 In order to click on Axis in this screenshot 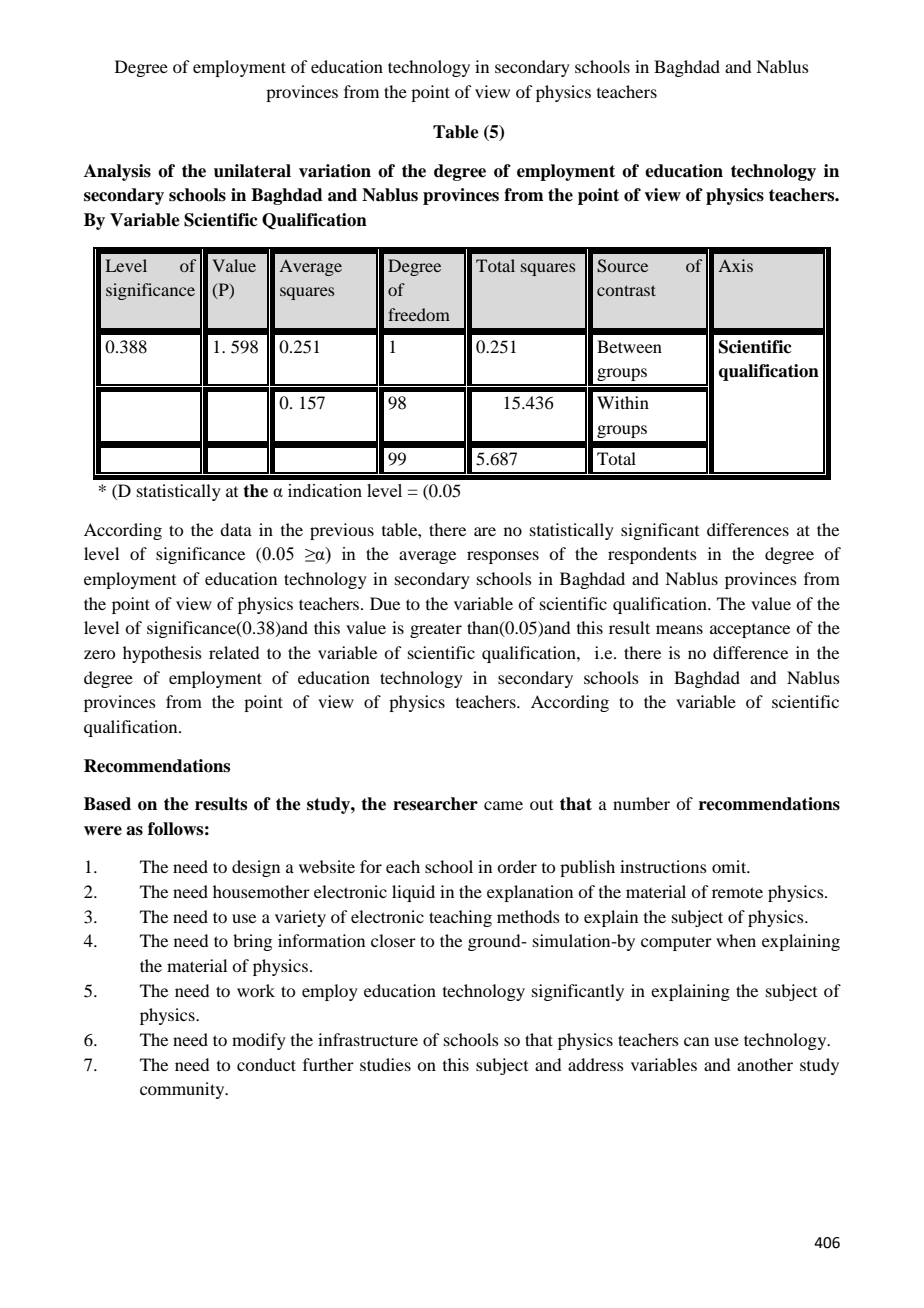, I will do `click(735, 265)`.
